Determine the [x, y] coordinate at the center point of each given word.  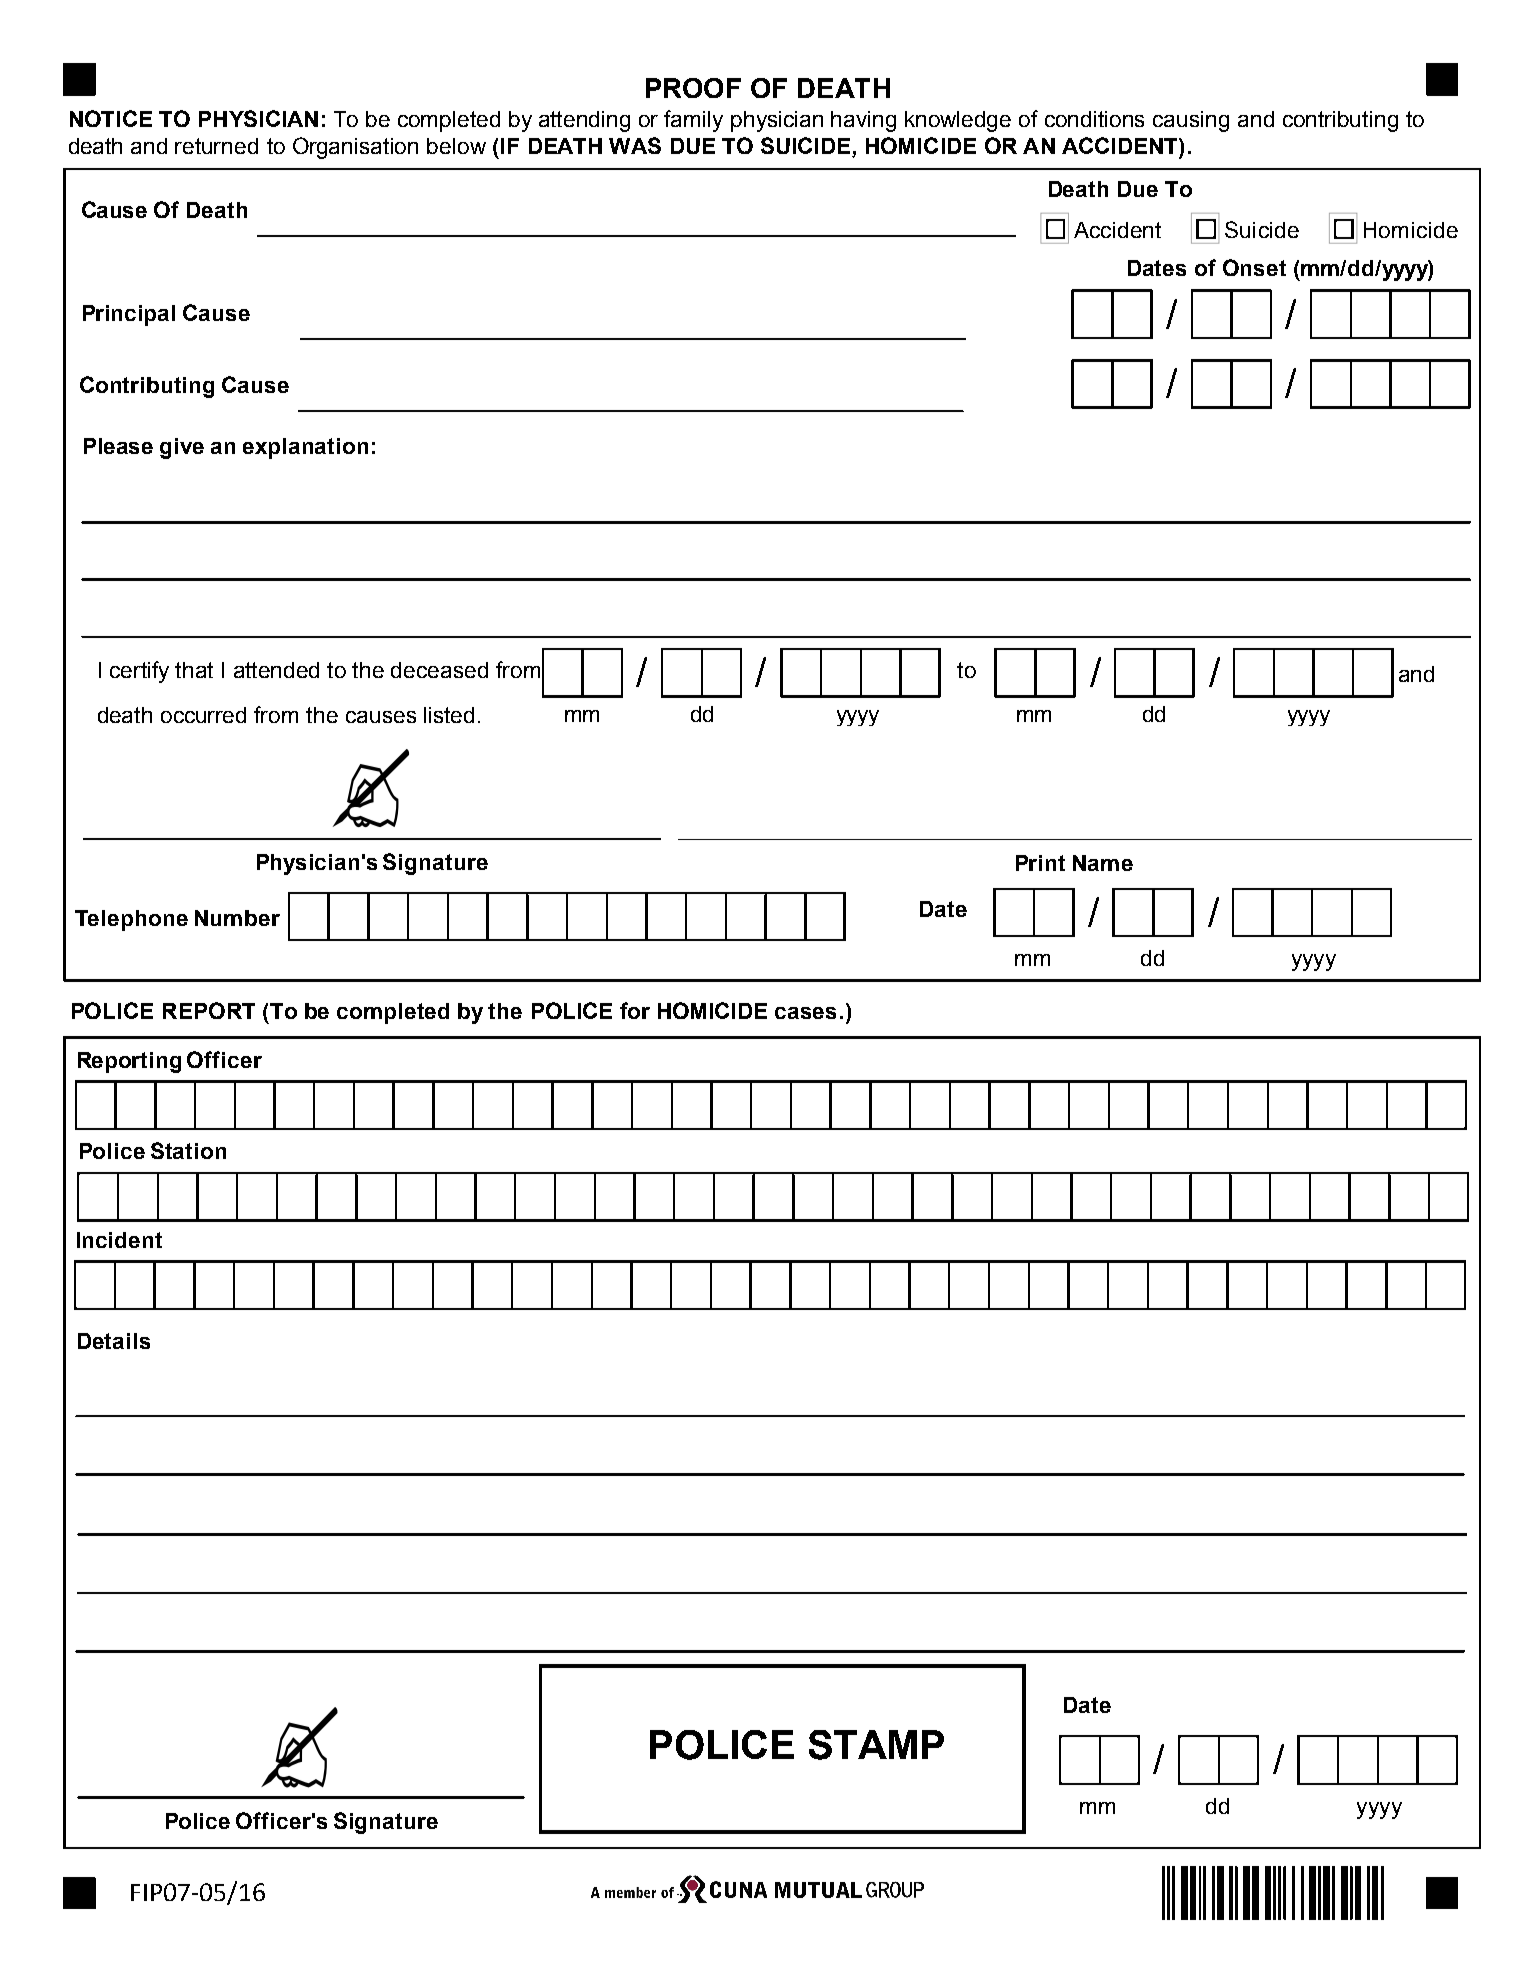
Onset [1254, 267]
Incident [119, 1240]
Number [237, 918]
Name [1103, 863]
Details [114, 1341]
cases [805, 1013]
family [693, 121]
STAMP [876, 1745]
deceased [439, 670]
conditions [1094, 119]
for [635, 1010]
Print [1040, 863]
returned [216, 146]
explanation [305, 448]
